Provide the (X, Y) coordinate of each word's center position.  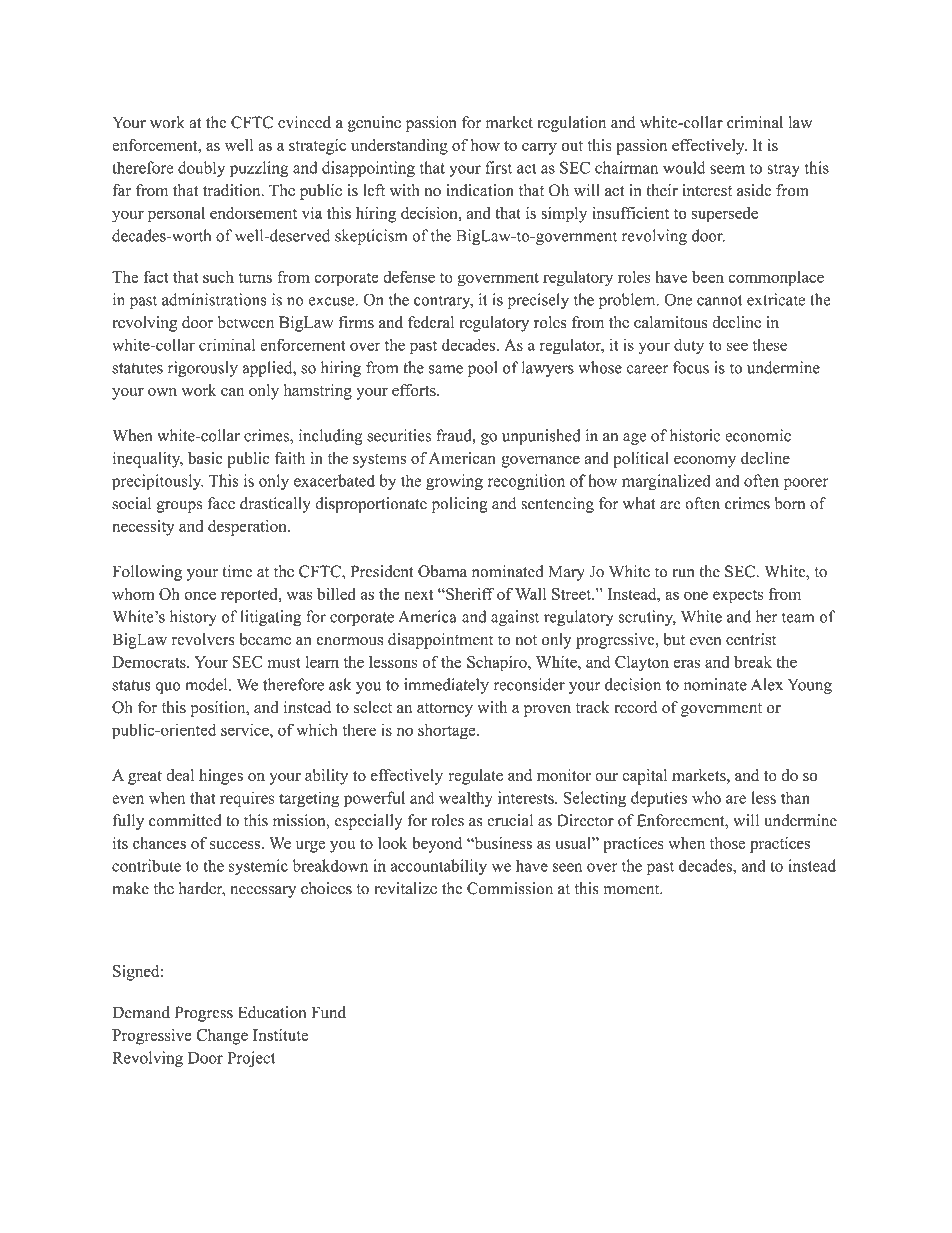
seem (727, 169)
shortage (448, 731)
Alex (767, 684)
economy (705, 462)
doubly (201, 169)
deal (180, 775)
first (498, 167)
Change (222, 1037)
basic (205, 458)
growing (454, 482)
